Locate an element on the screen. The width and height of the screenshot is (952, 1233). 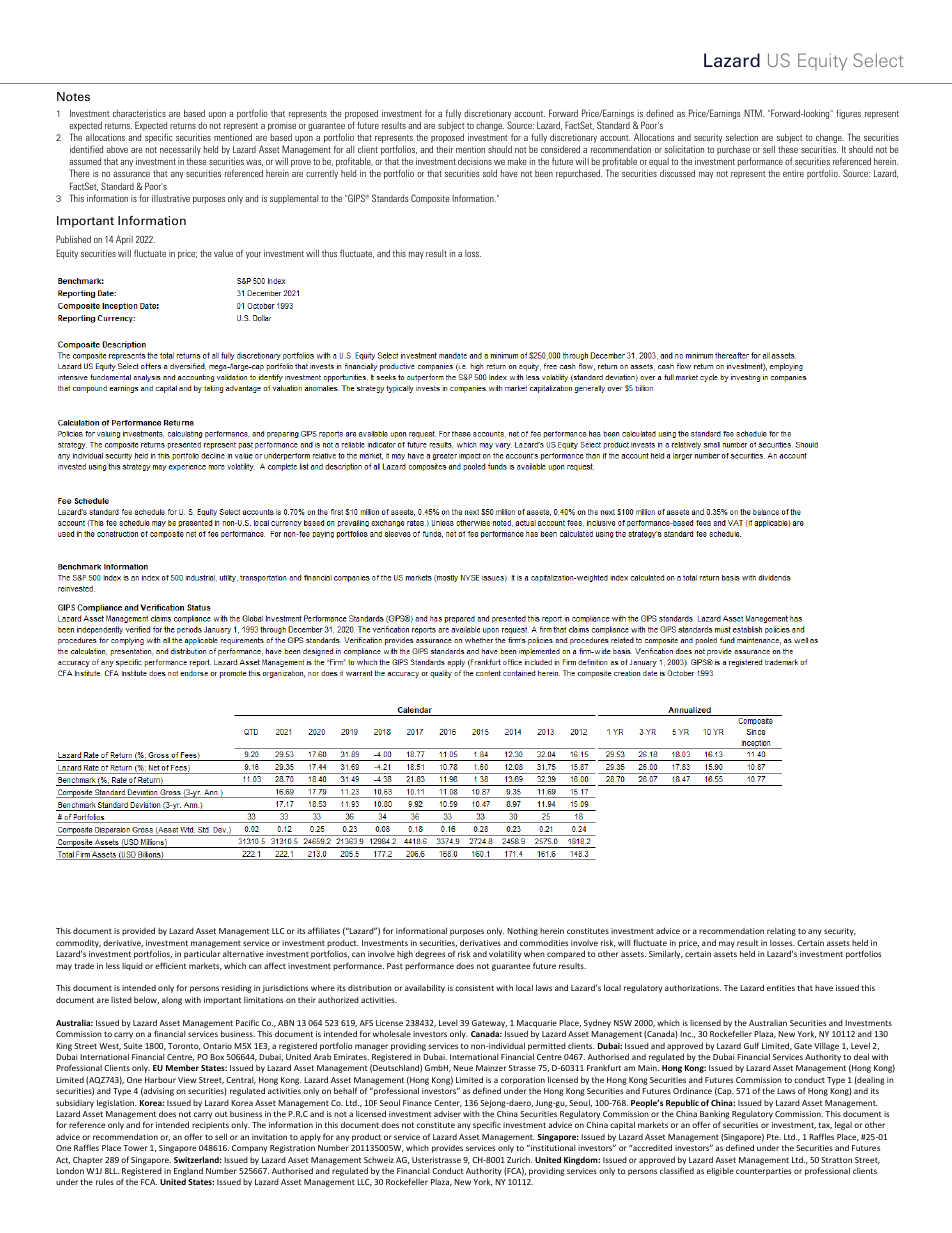
provides is located at coordinates (447, 1149).
